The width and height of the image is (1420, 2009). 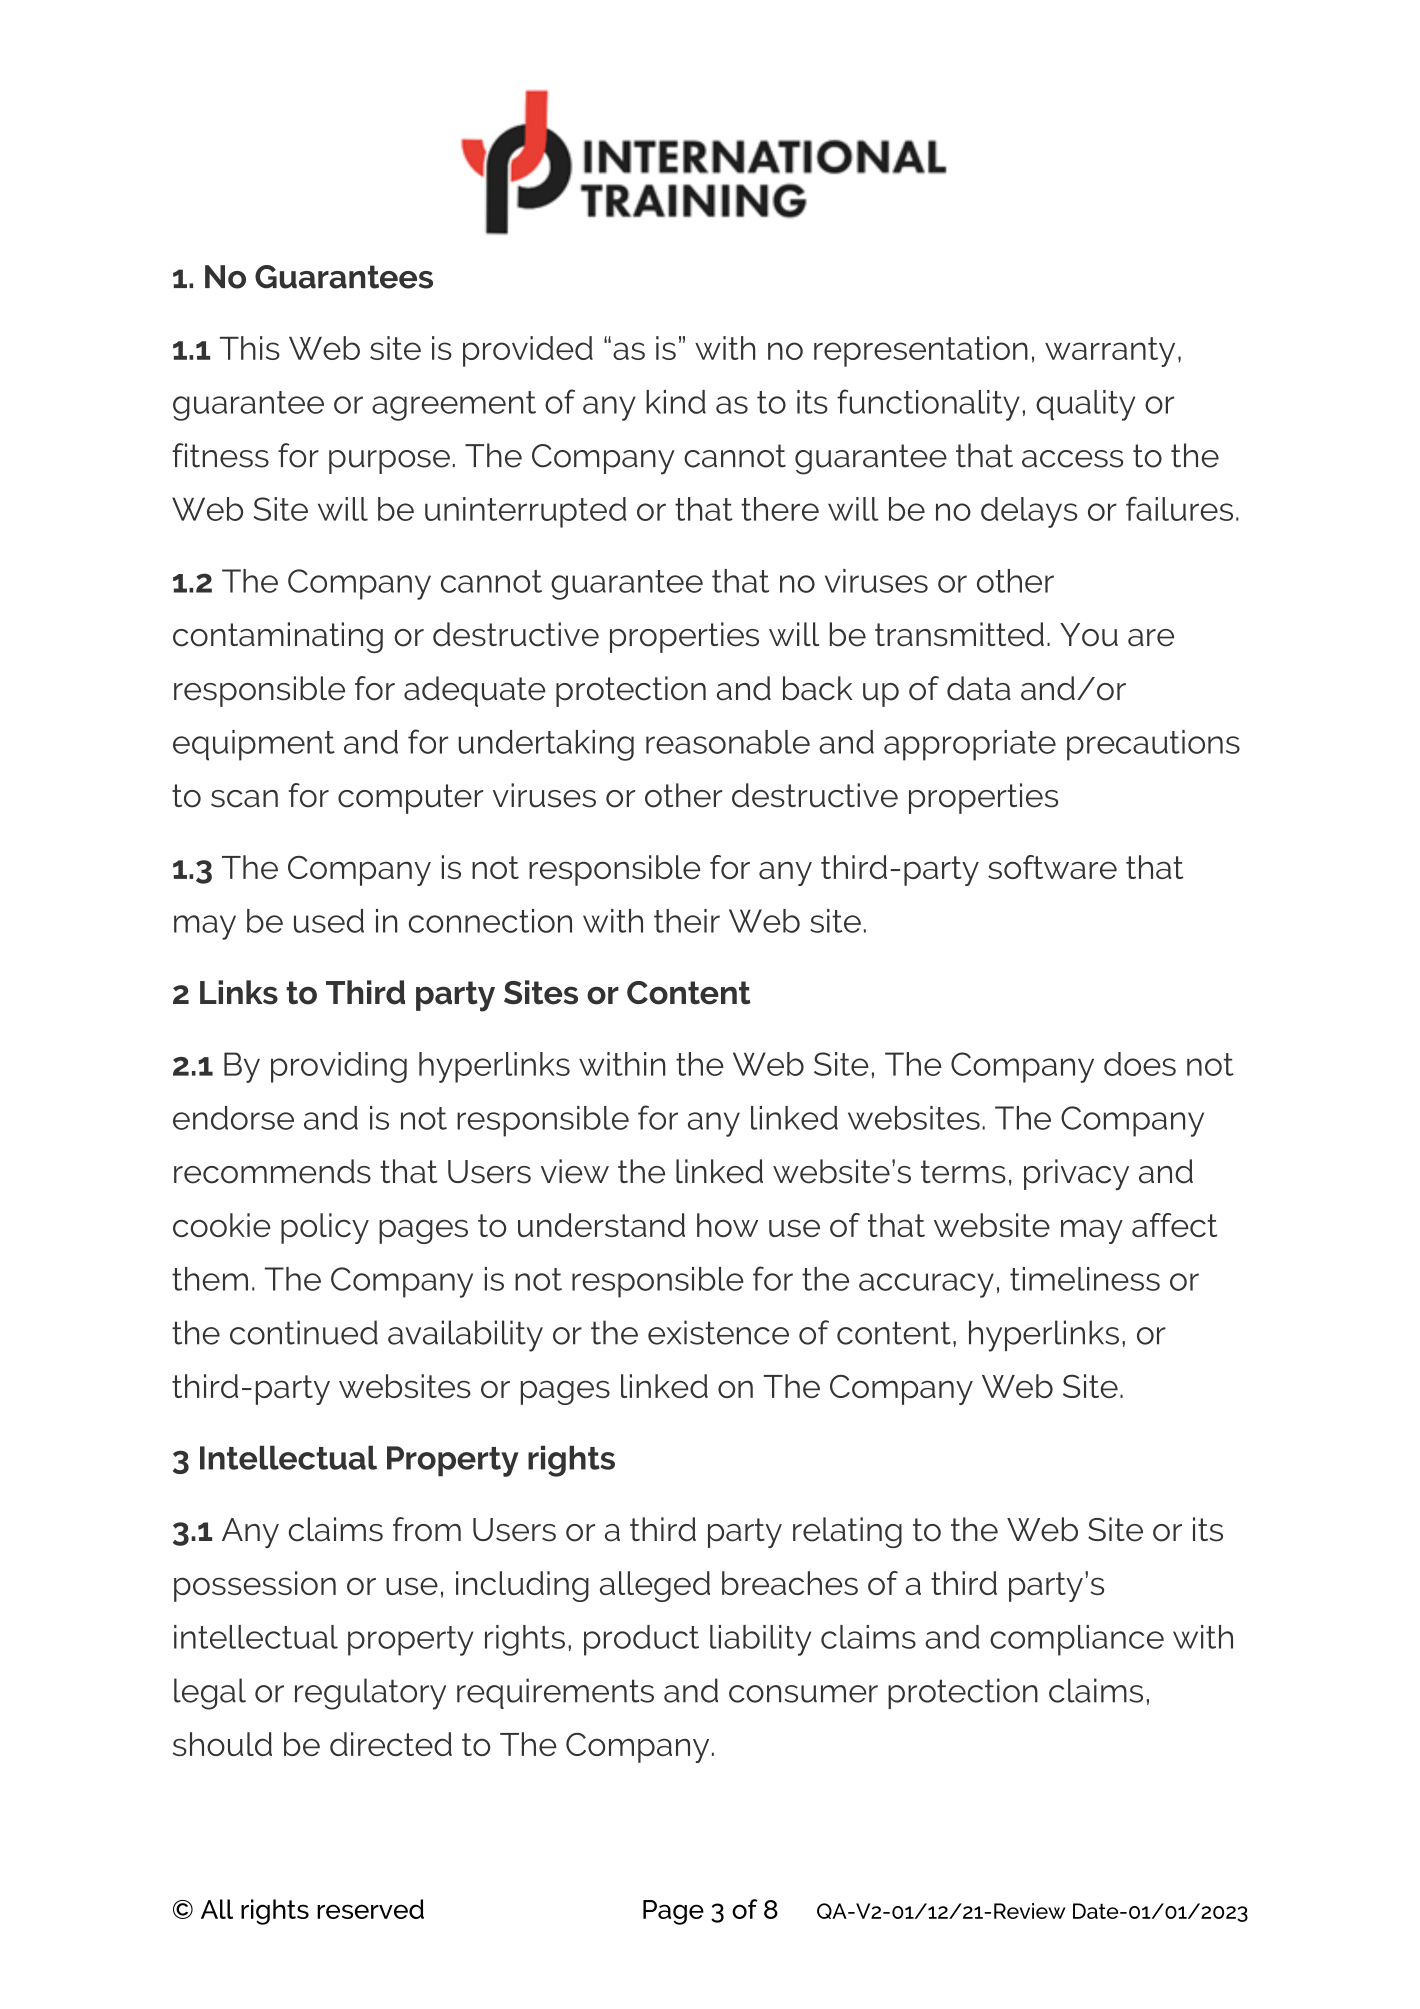 I want to click on This, so click(x=250, y=348).
